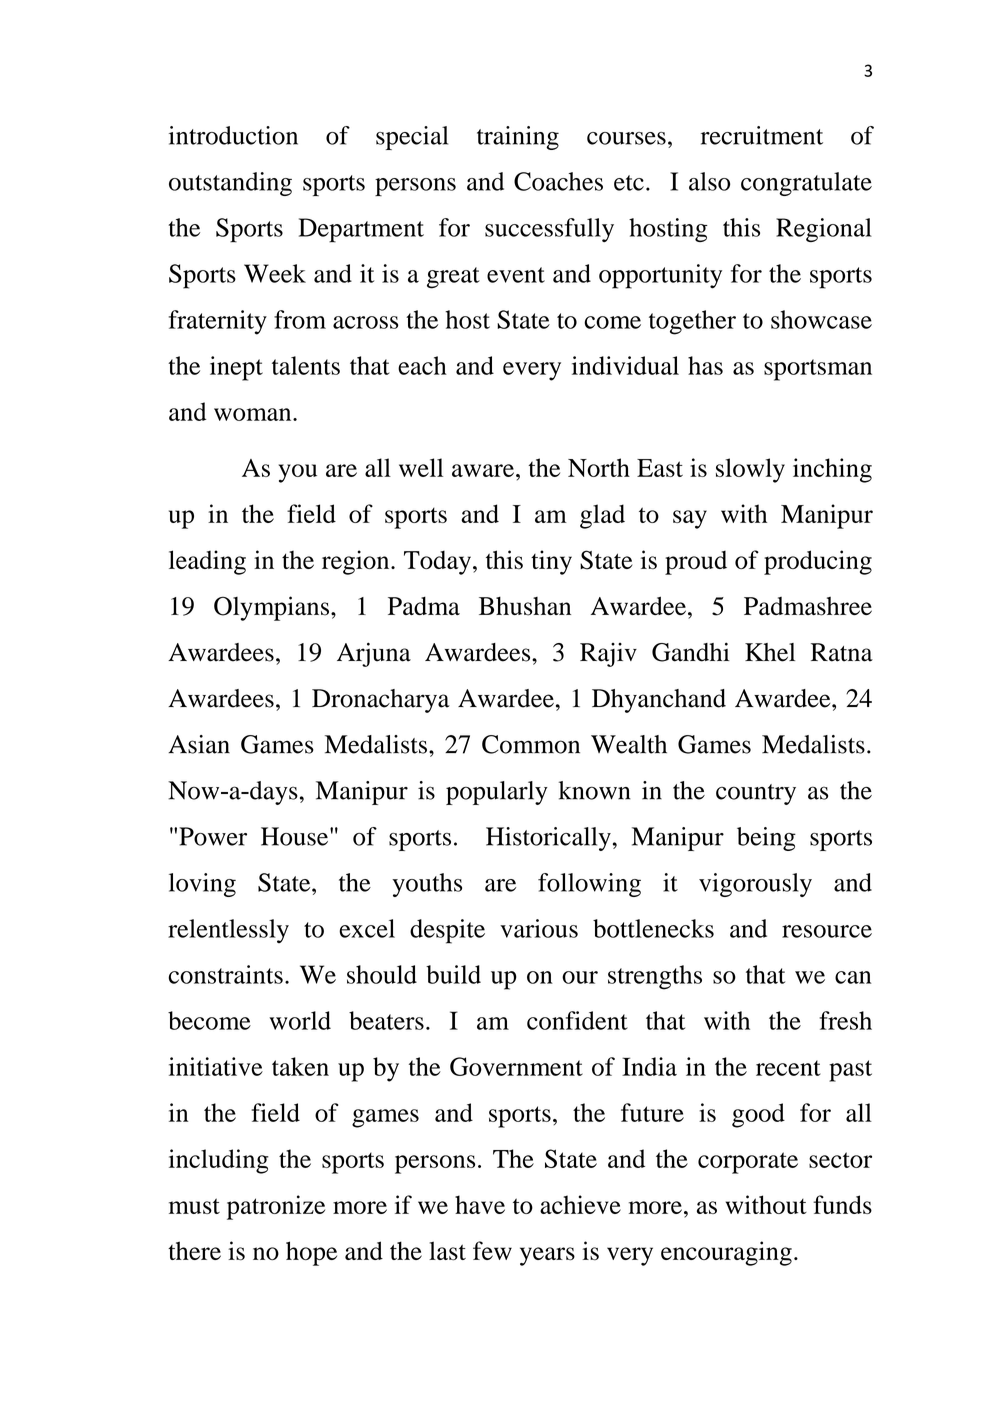 The width and height of the screenshot is (993, 1405). I want to click on Common, so click(531, 744).
